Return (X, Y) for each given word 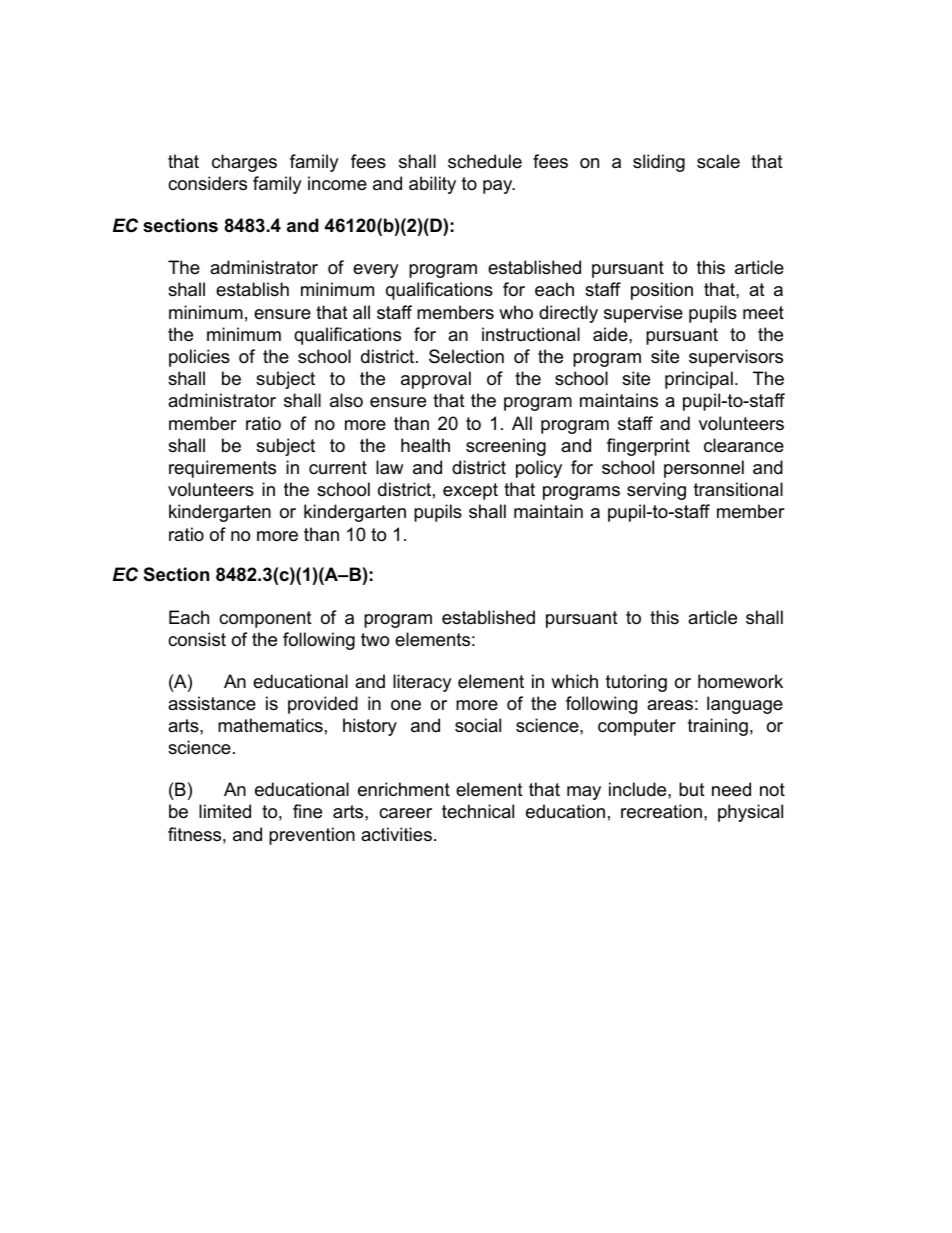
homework (740, 681)
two (375, 640)
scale (718, 161)
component (265, 619)
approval (436, 380)
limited (225, 811)
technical (478, 811)
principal (699, 380)
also (346, 400)
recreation (661, 811)
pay (499, 187)
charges (244, 163)
